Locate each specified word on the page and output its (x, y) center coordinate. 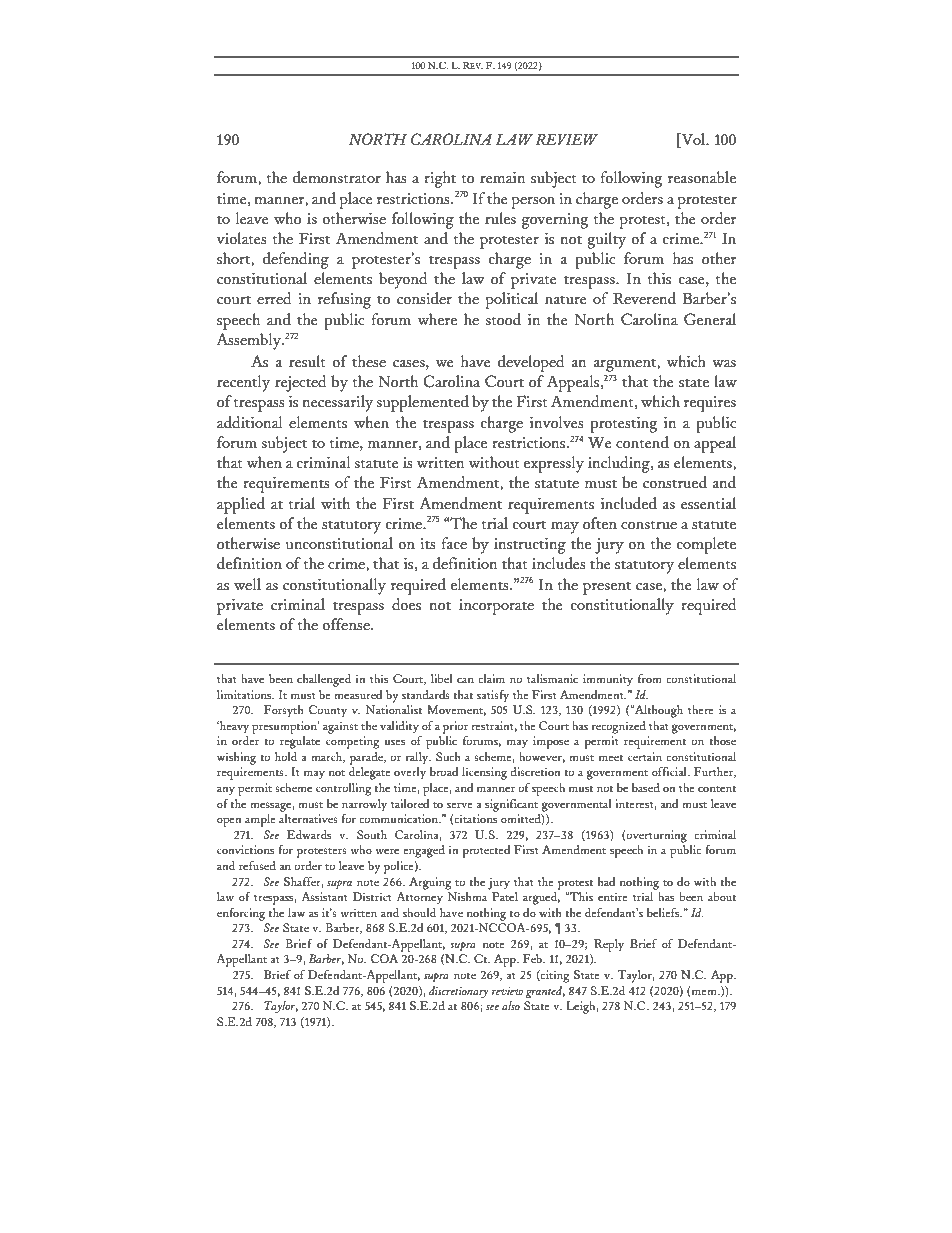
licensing (484, 773)
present (607, 588)
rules (500, 218)
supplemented (422, 403)
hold (286, 756)
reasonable (702, 177)
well (247, 584)
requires (710, 404)
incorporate (496, 607)
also (511, 1005)
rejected (301, 383)
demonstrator (337, 177)
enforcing (241, 914)
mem (704, 993)
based (646, 787)
